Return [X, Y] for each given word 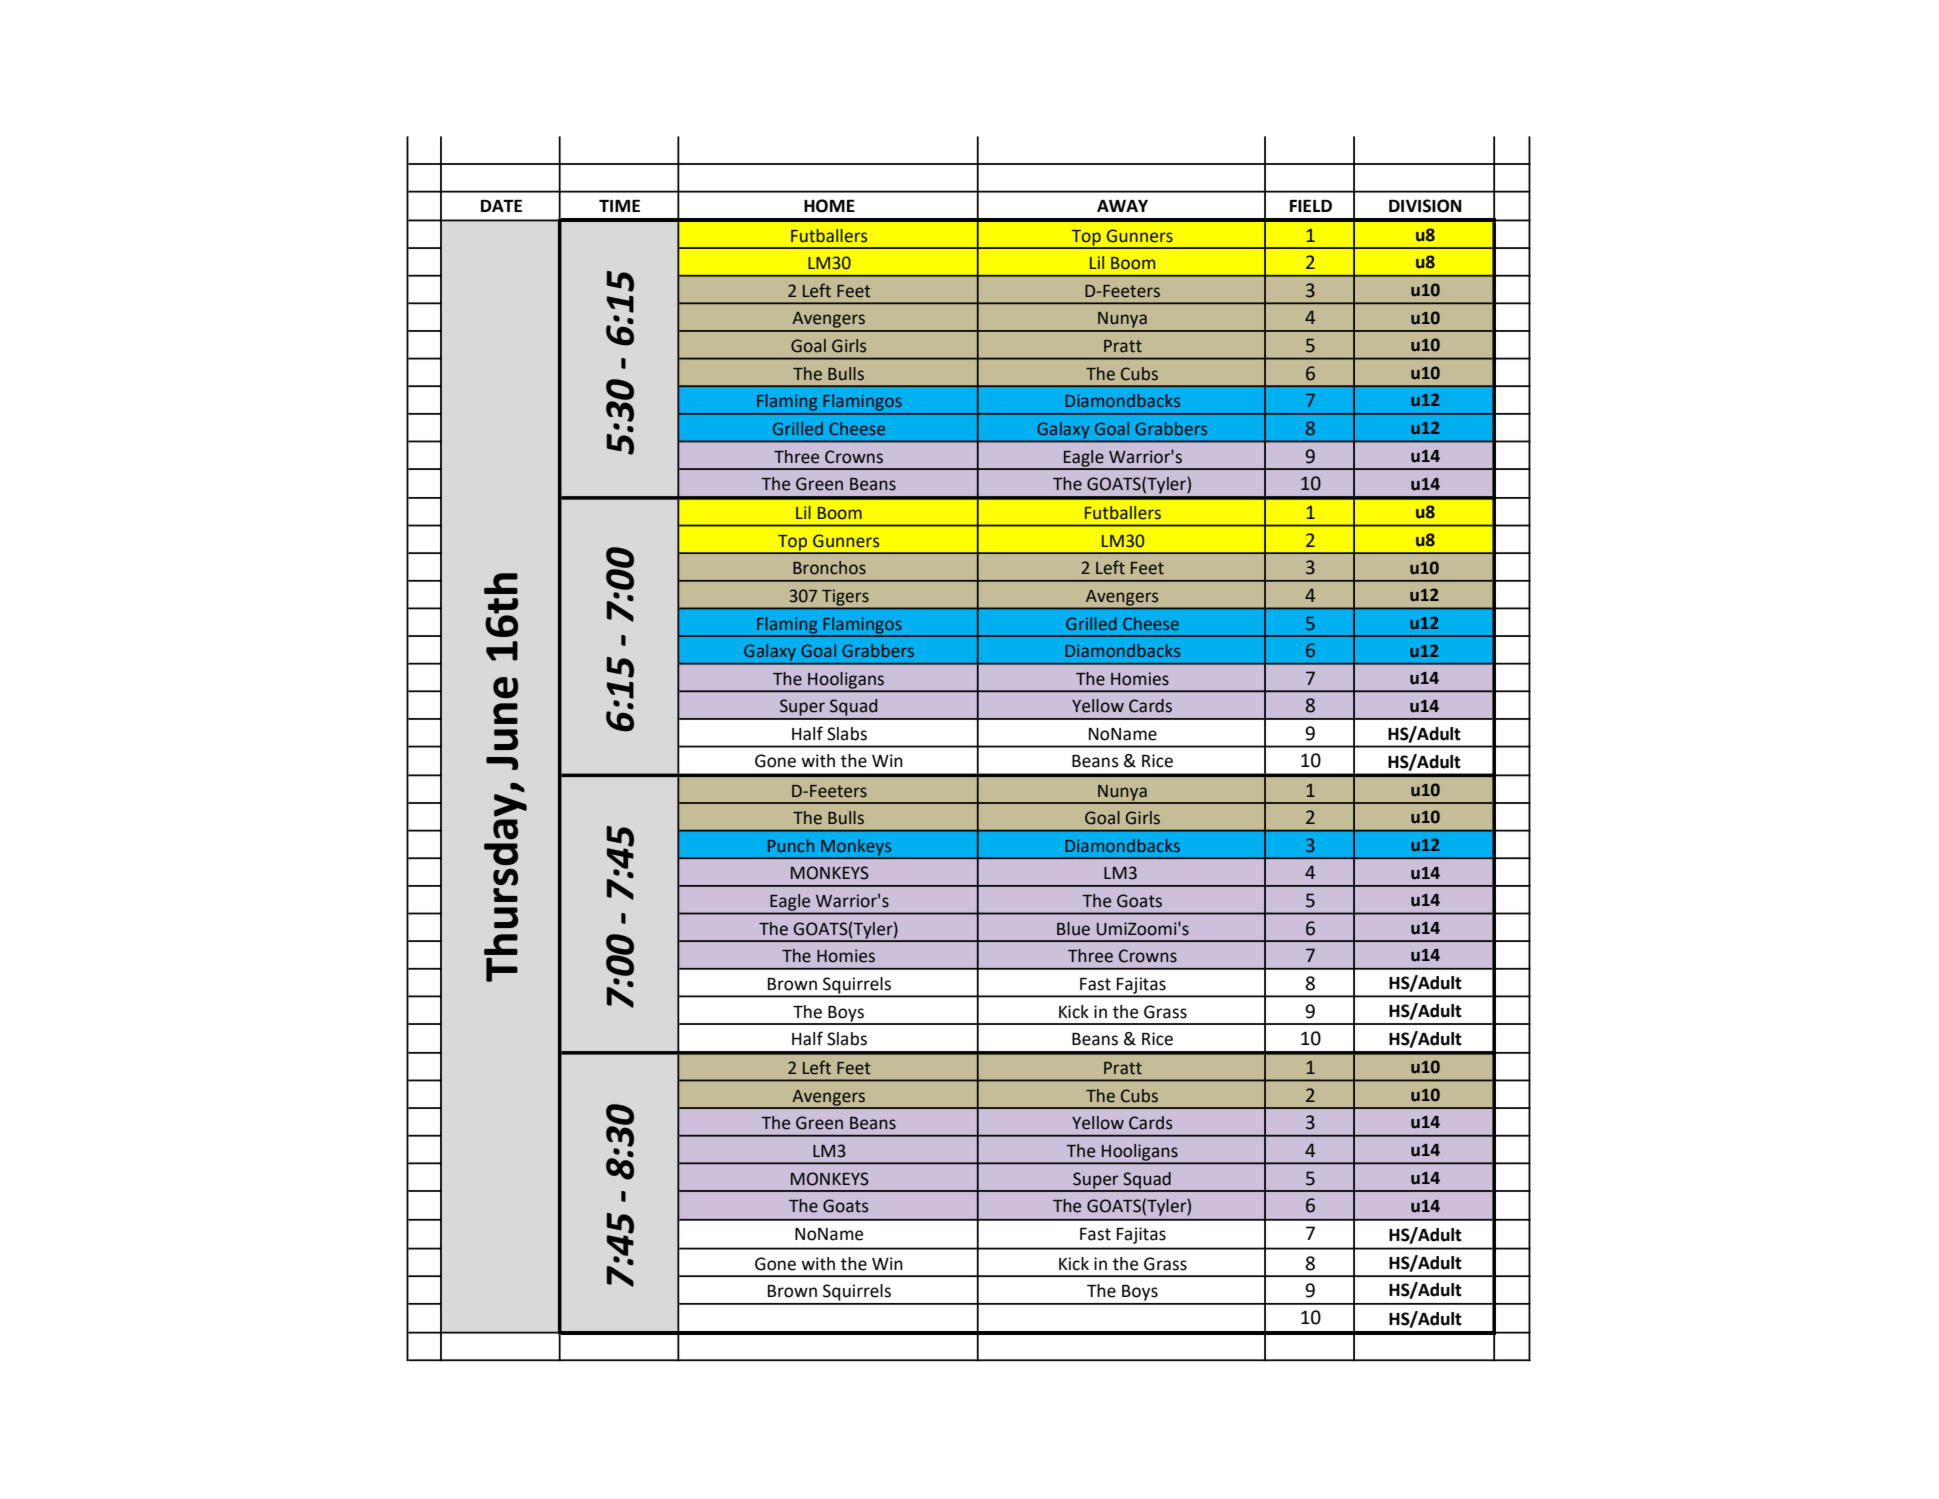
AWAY [1122, 206]
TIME [619, 206]
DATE [501, 206]
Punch [791, 845]
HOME [829, 206]
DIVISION [1425, 206]
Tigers [845, 598]
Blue [1073, 929]
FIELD [1311, 206]
